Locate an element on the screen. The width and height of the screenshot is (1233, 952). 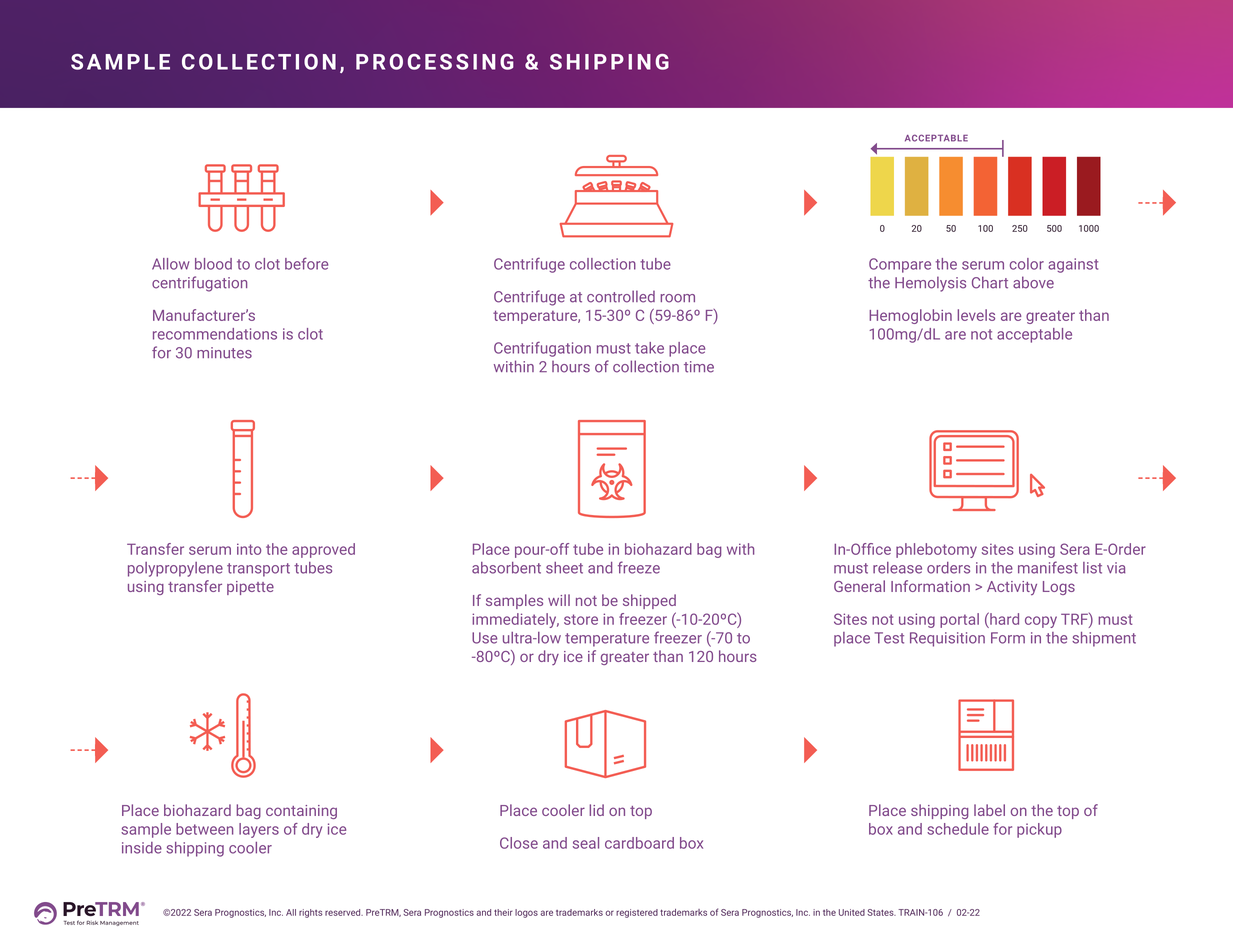
levels is located at coordinates (976, 315).
